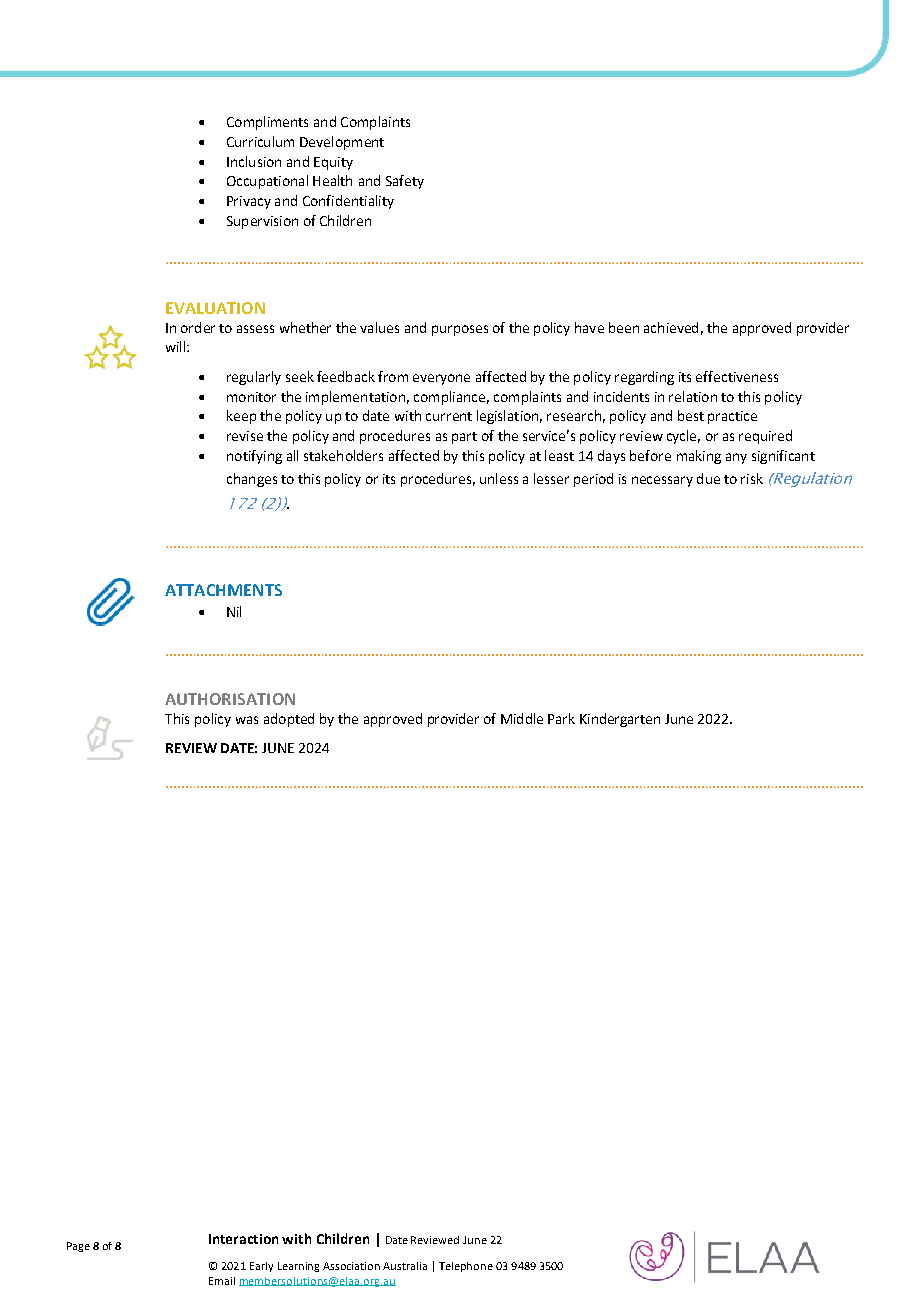 Image resolution: width=924 pixels, height=1308 pixels. Describe the element at coordinates (222, 1281) in the screenshot. I see `Email` at that location.
